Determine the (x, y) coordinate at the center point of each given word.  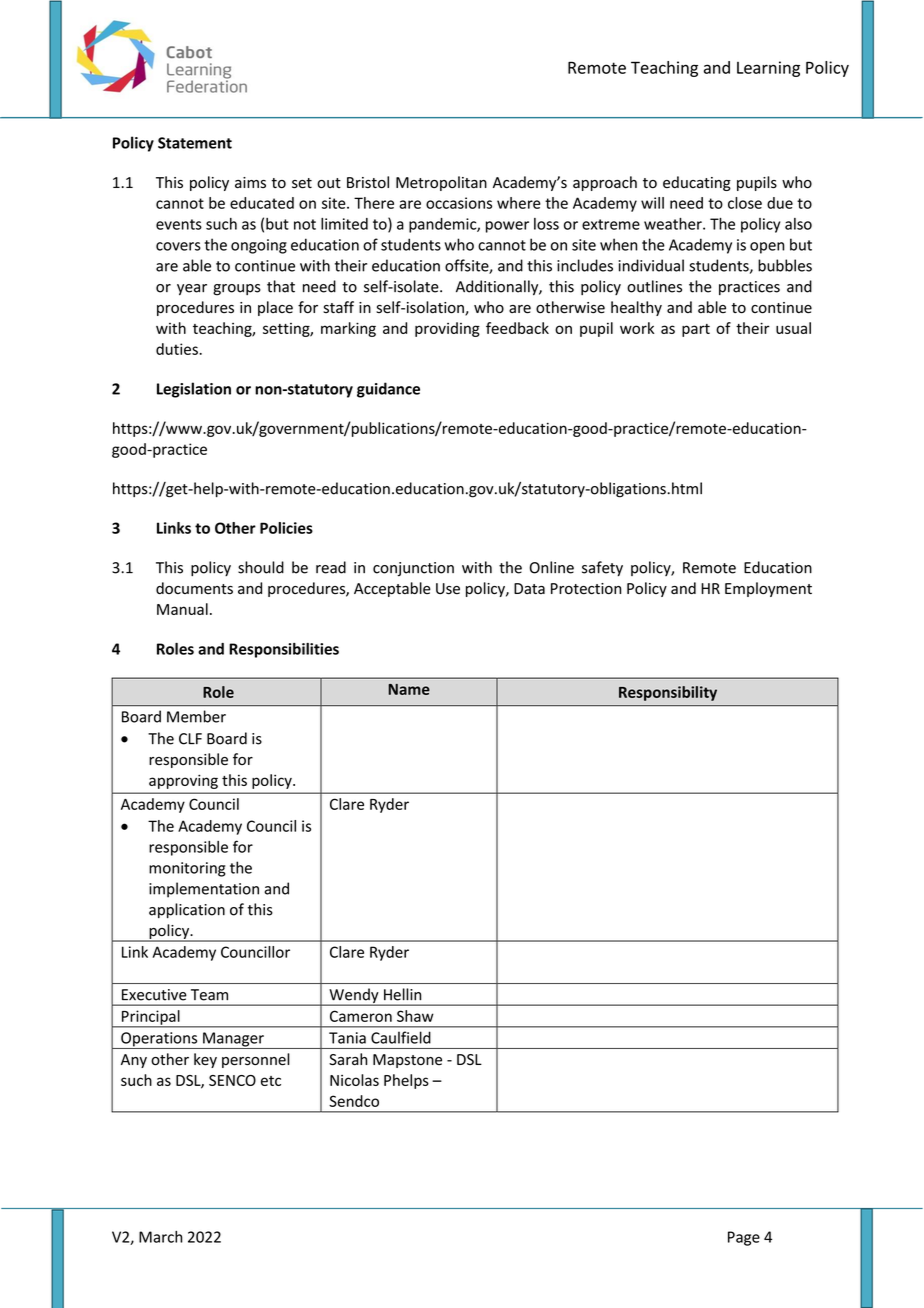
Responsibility (668, 693)
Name (409, 689)
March (160, 1237)
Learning (768, 69)
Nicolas (354, 1080)
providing (447, 329)
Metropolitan (441, 183)
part (696, 330)
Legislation (194, 390)
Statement (195, 143)
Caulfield (401, 1037)
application (187, 910)
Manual (182, 609)
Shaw (415, 1016)
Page (744, 1238)
